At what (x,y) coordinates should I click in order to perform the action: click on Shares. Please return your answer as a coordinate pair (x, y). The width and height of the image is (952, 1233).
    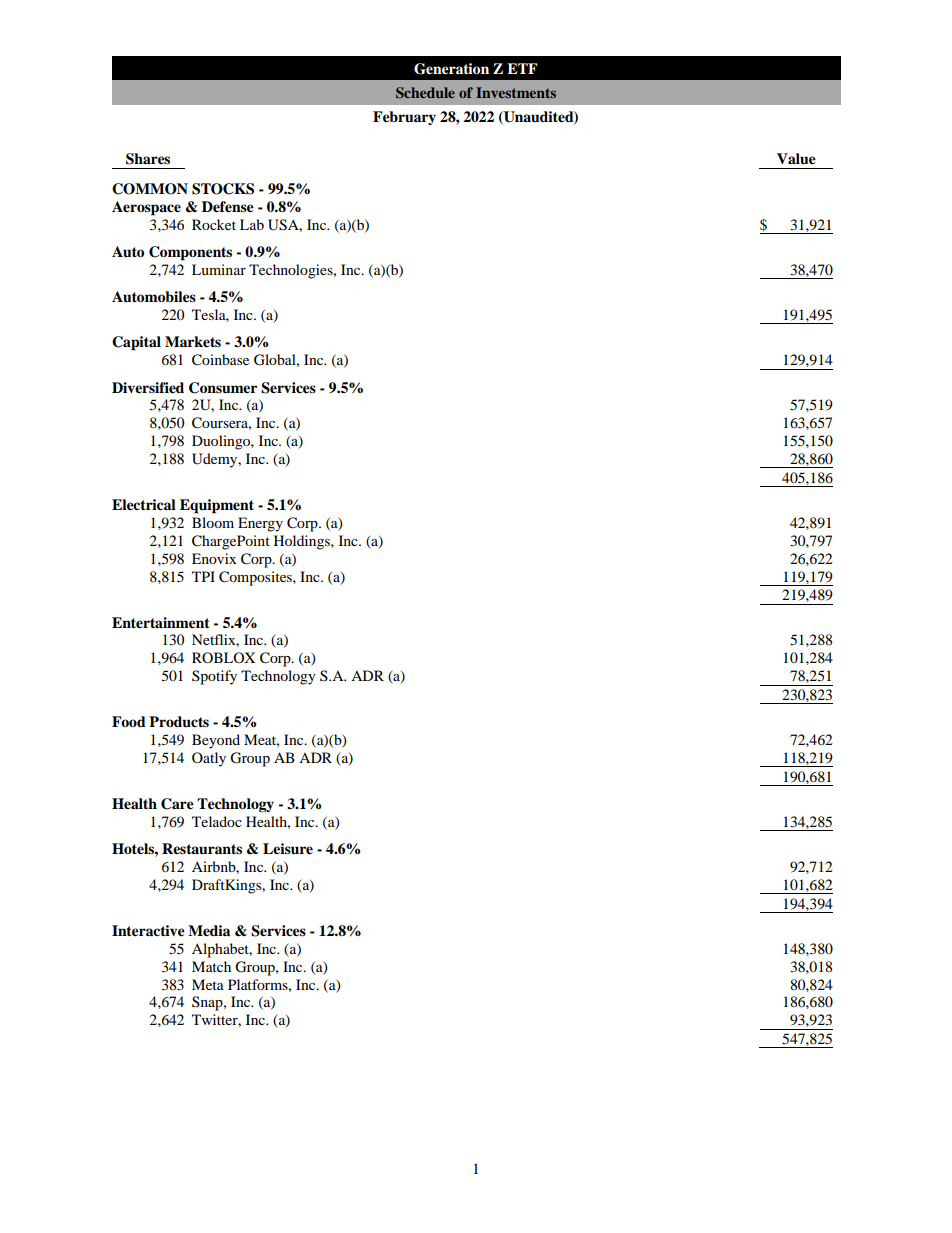
    Looking at the image, I should click on (148, 159).
